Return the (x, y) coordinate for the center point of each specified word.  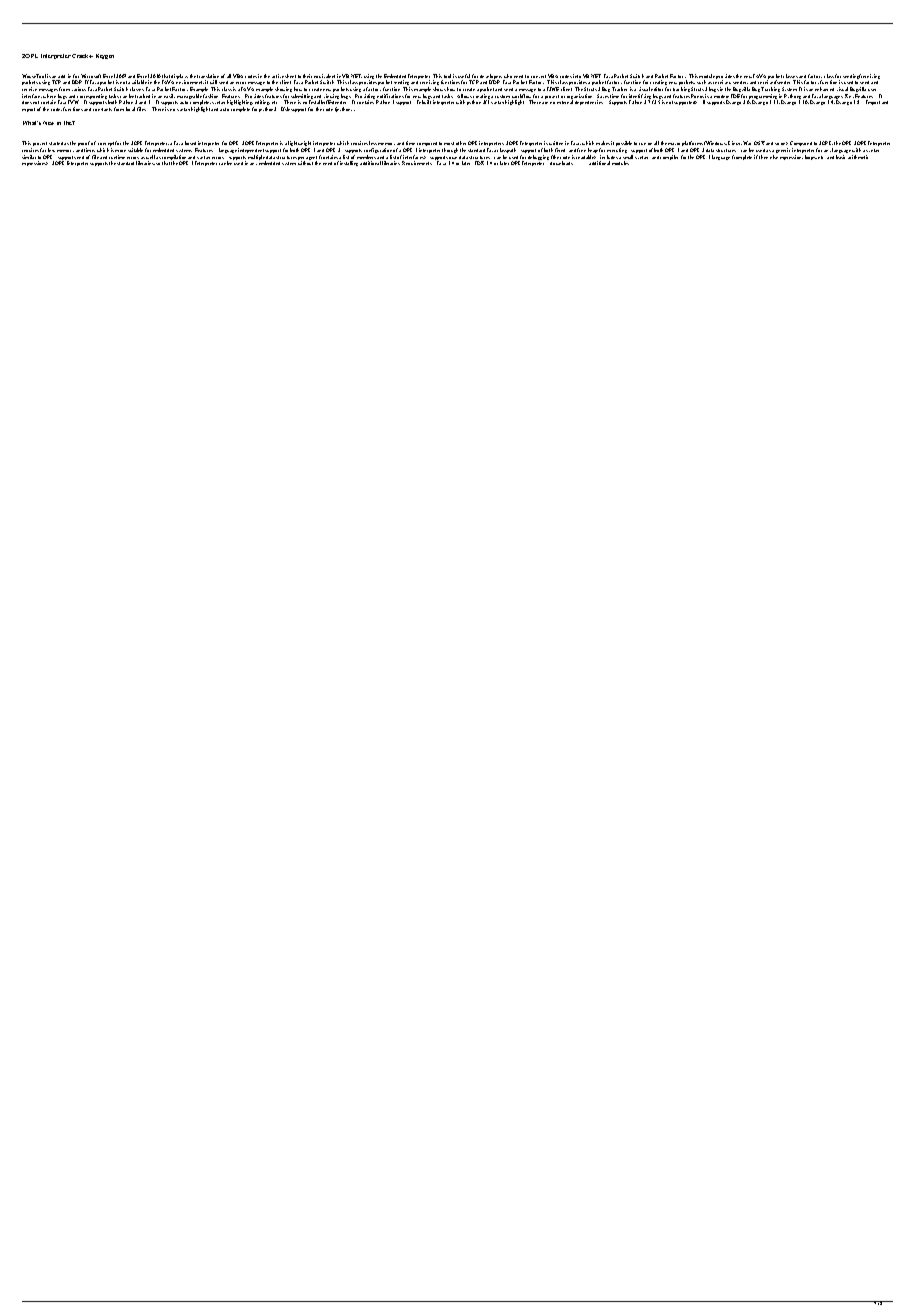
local (130, 109)
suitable (135, 150)
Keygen (105, 56)
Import (873, 102)
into (577, 77)
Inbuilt (424, 102)
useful (465, 77)
